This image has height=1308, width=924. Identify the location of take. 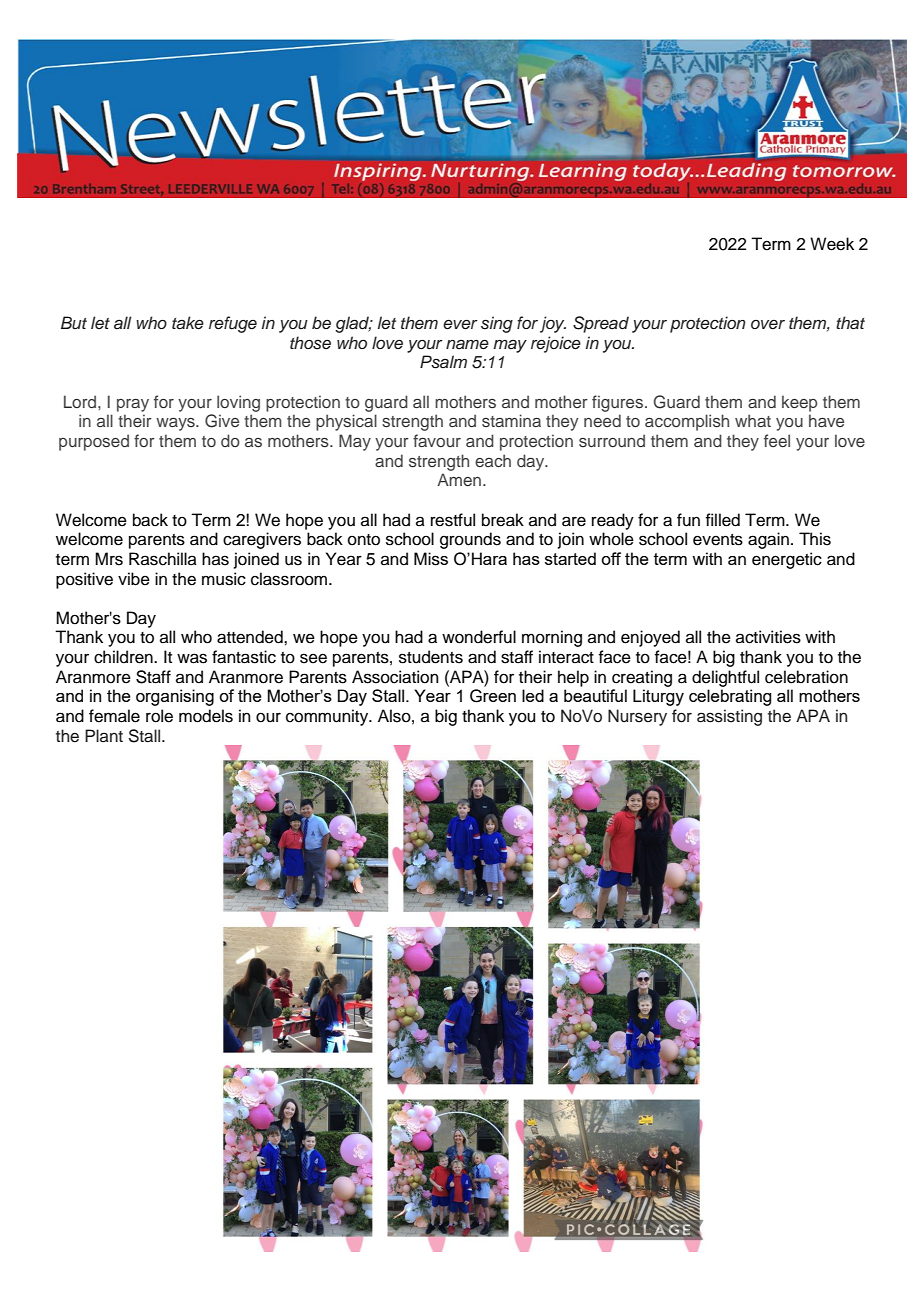
(188, 323).
